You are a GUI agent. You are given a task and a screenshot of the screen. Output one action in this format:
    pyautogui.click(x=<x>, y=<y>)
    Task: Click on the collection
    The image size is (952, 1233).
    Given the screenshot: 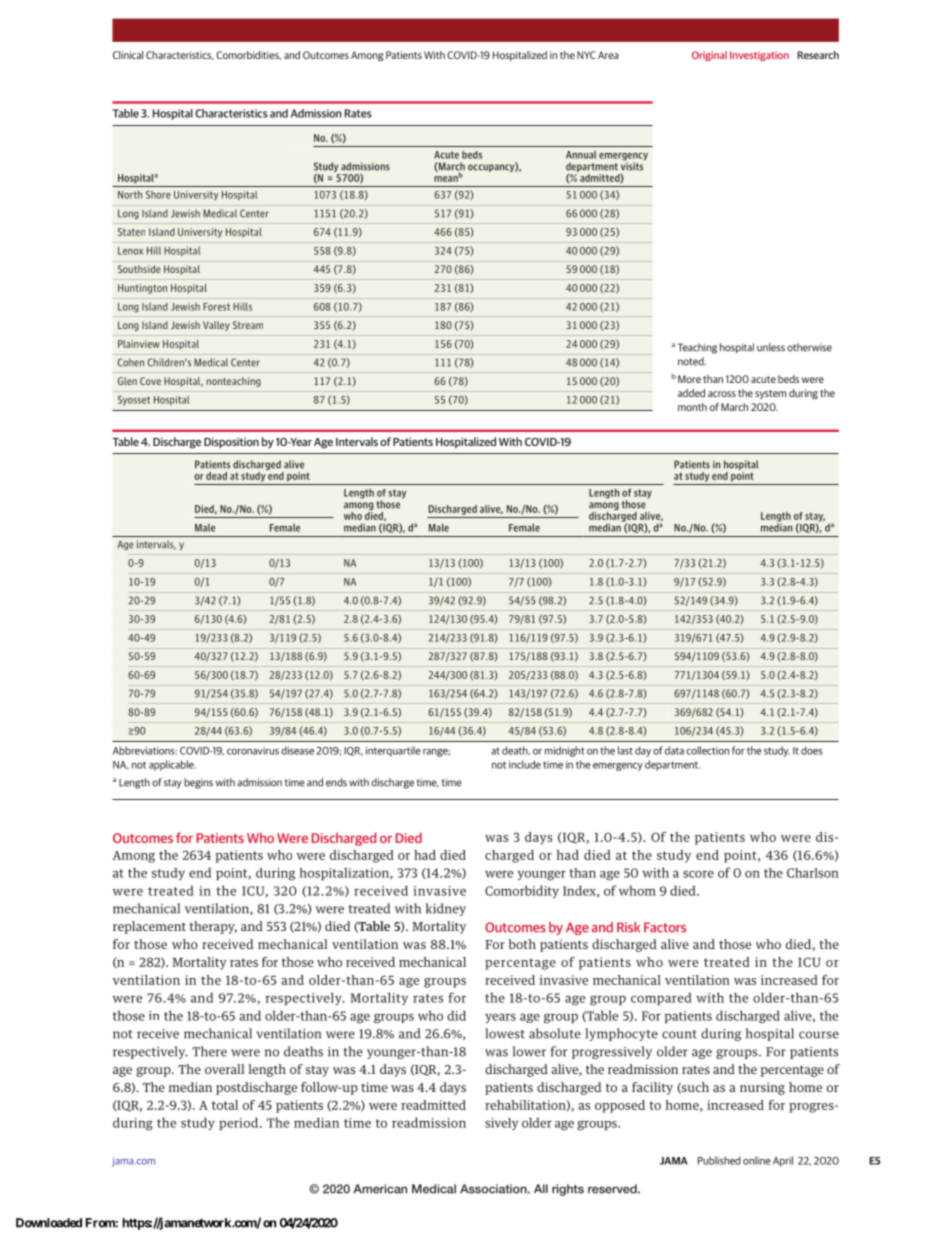 What is the action you would take?
    pyautogui.click(x=707, y=750)
